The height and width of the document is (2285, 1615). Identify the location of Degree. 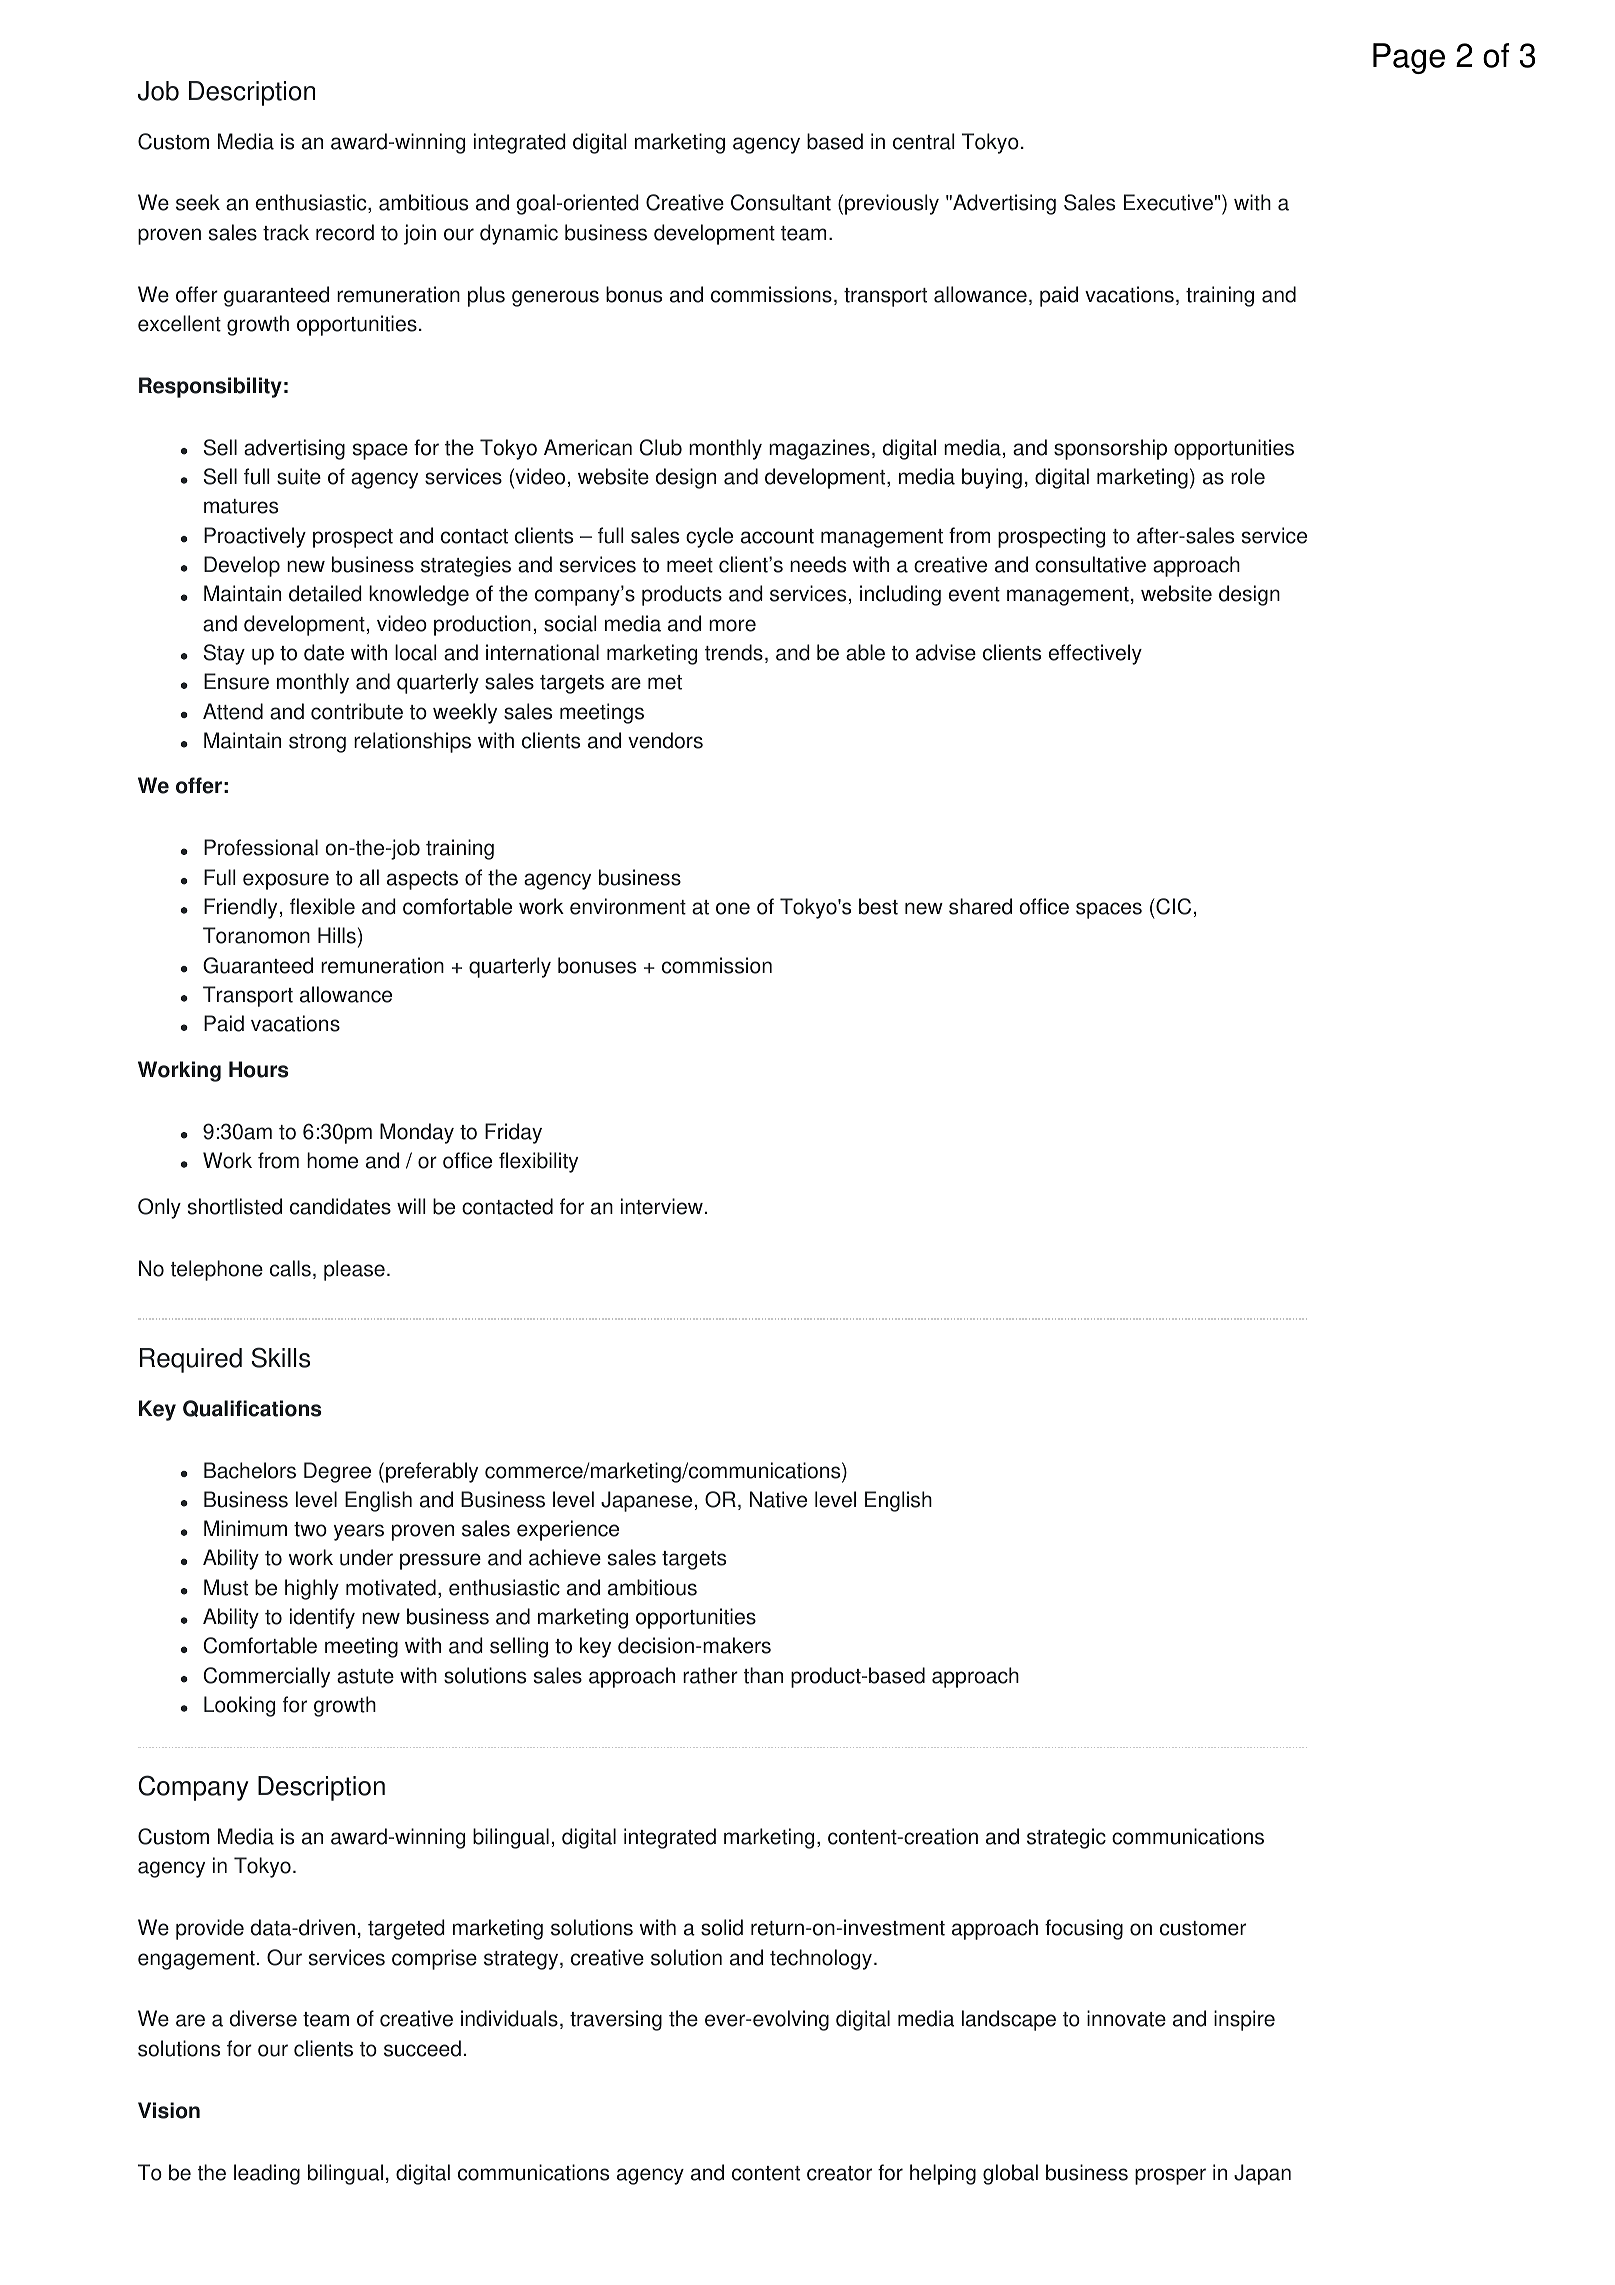
(337, 1472).
